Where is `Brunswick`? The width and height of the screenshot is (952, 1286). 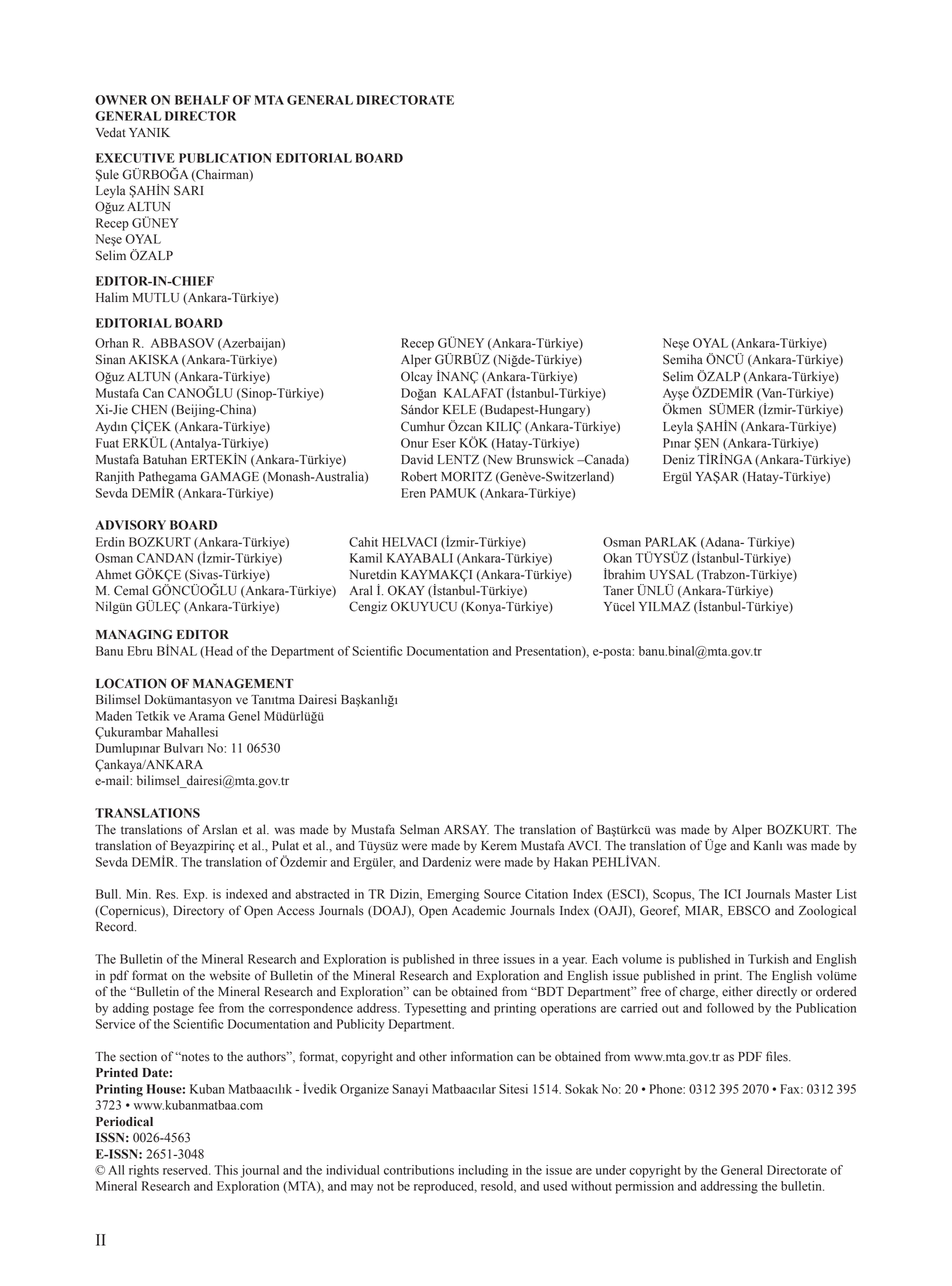
Brunswick is located at coordinates (545, 459).
